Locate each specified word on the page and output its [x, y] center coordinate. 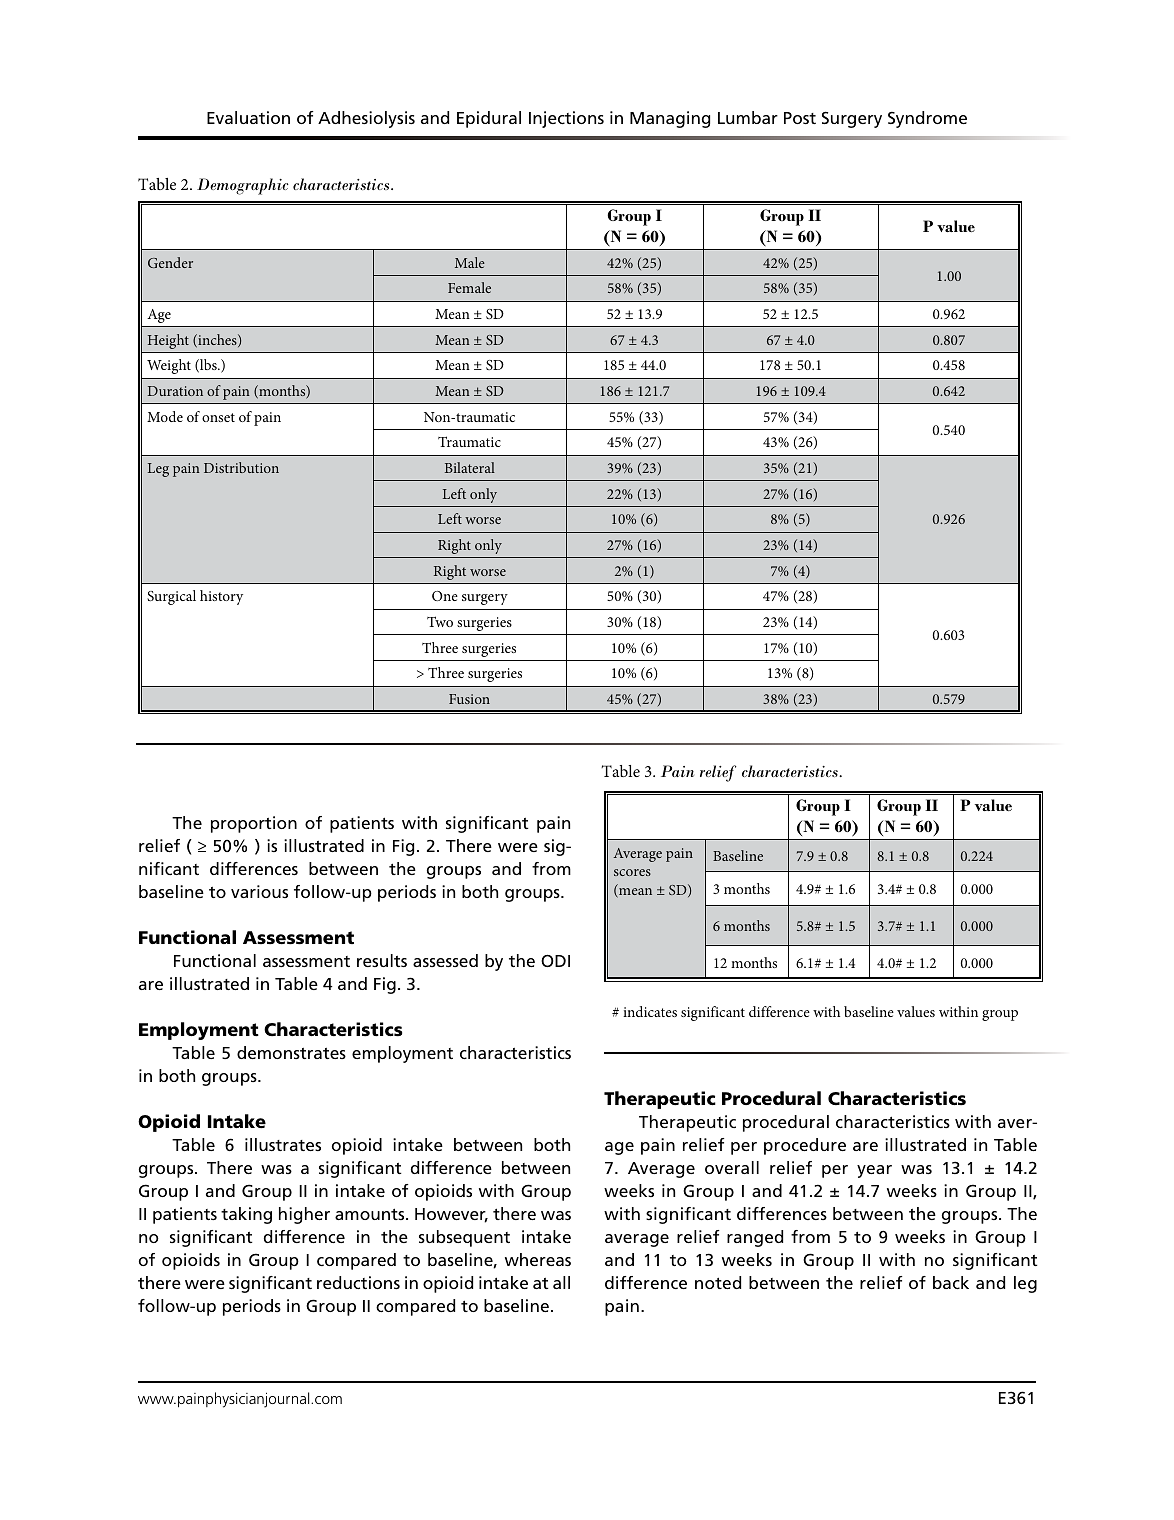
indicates [650, 1011]
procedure [805, 1146]
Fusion [469, 699]
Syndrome [927, 119]
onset [218, 417]
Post [800, 118]
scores [632, 872]
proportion [254, 824]
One [445, 596]
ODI [555, 960]
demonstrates [291, 1052]
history [221, 597]
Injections [566, 119]
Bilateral [470, 467]
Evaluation [248, 117]
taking [246, 1215]
